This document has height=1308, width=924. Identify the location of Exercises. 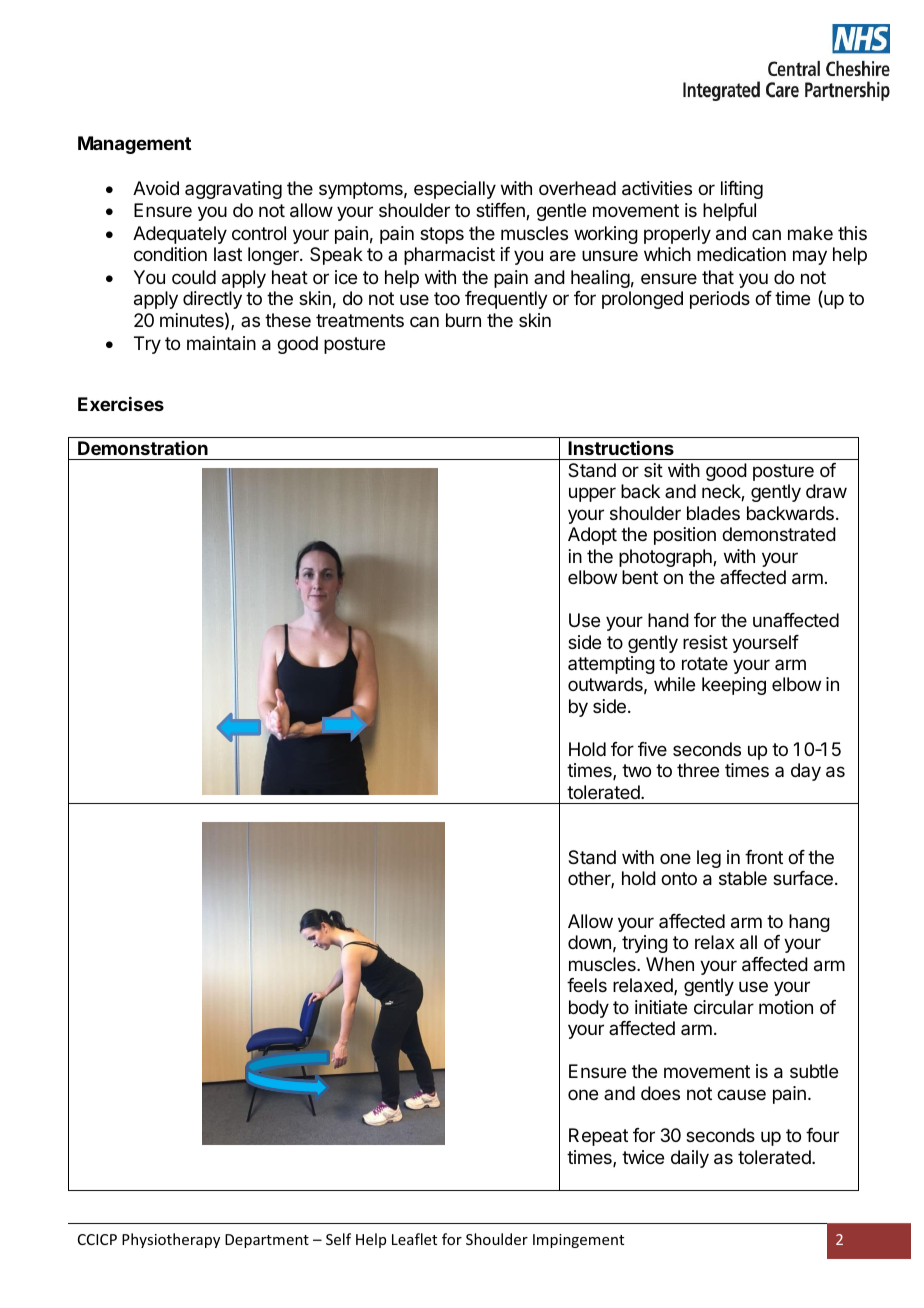
(121, 404).
